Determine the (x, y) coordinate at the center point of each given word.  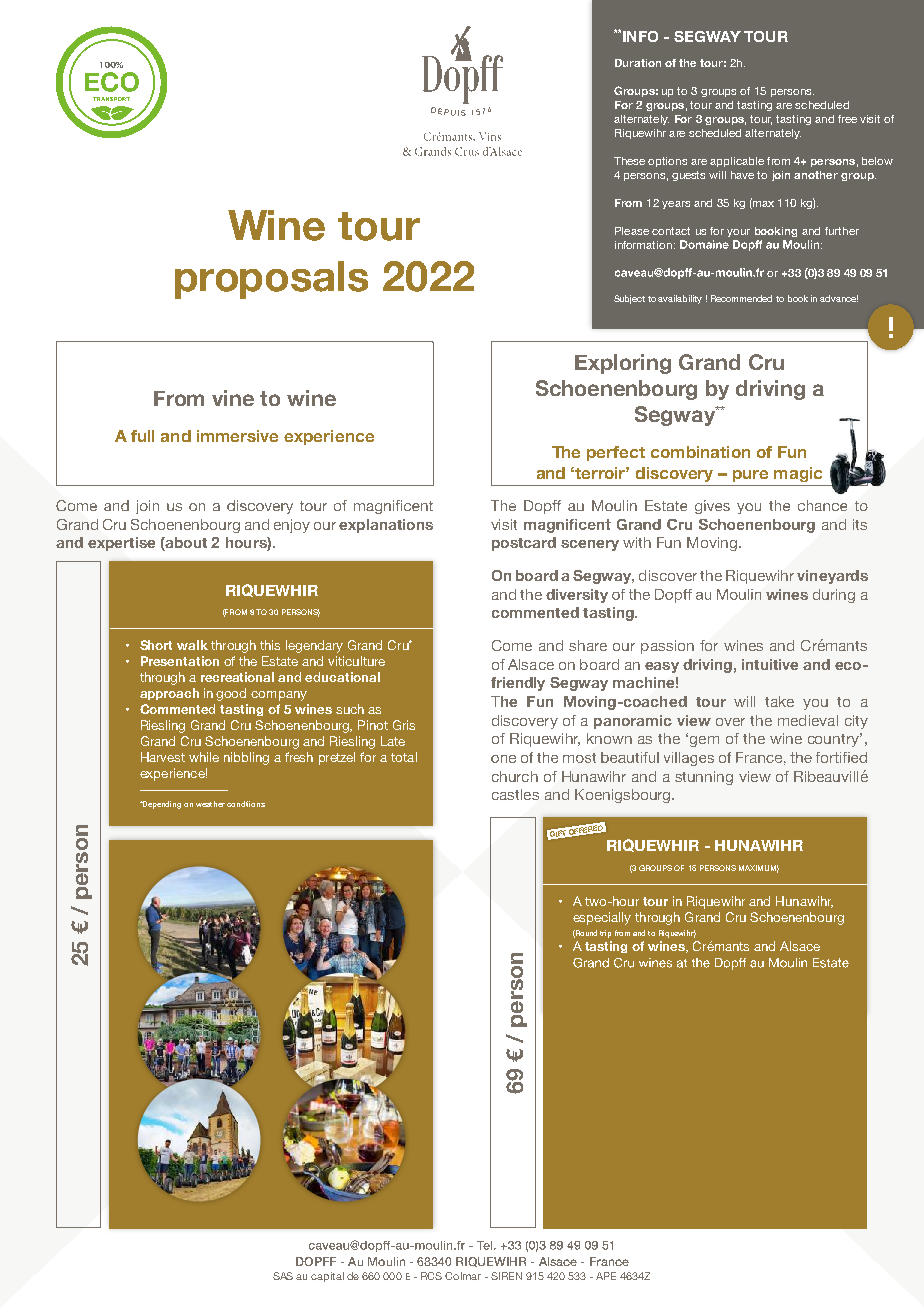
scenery (590, 545)
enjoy (292, 526)
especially (602, 918)
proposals (271, 280)
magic (798, 474)
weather (210, 804)
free (847, 119)
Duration (638, 63)
